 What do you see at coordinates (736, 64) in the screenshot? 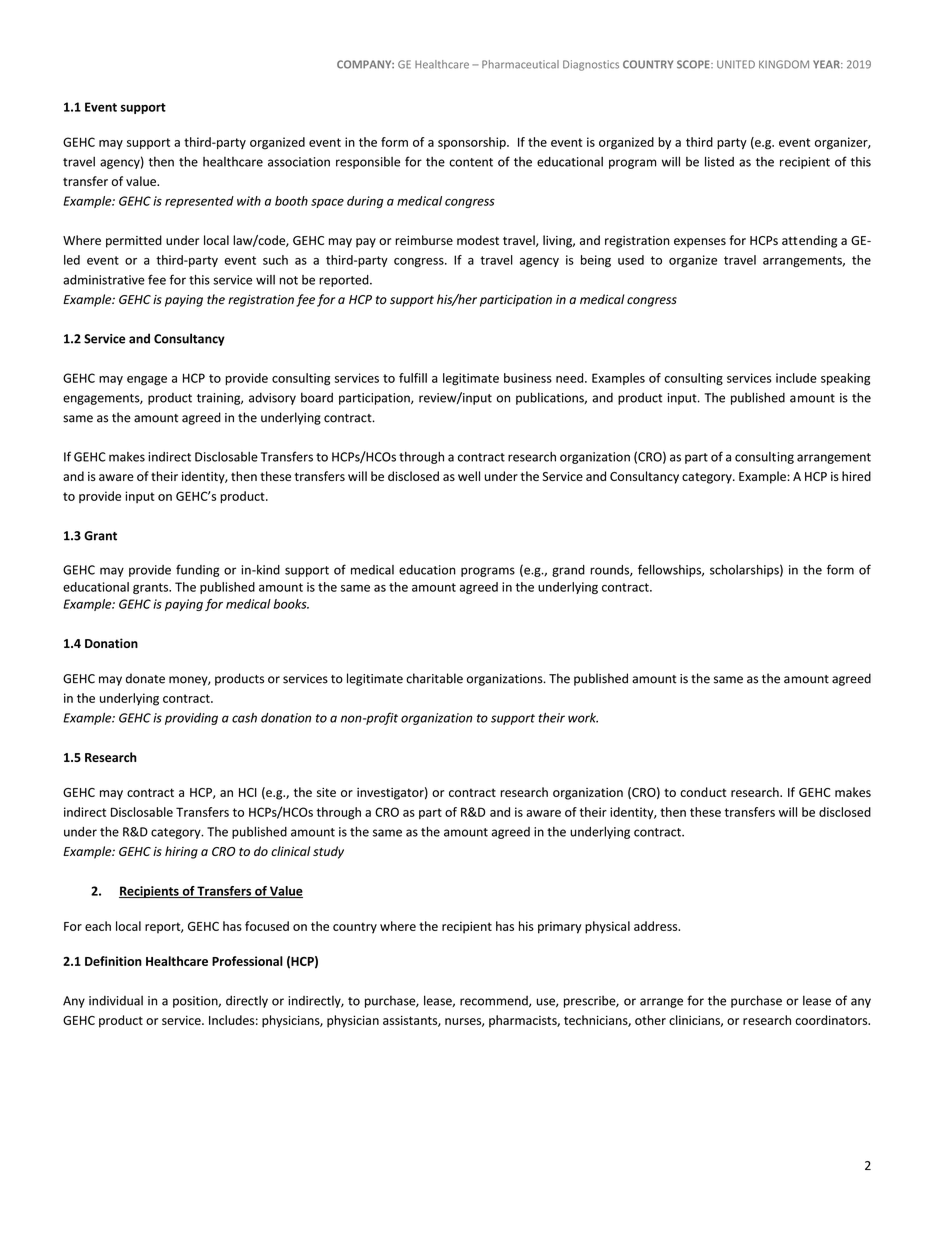
I see `UNITED` at bounding box center [736, 64].
